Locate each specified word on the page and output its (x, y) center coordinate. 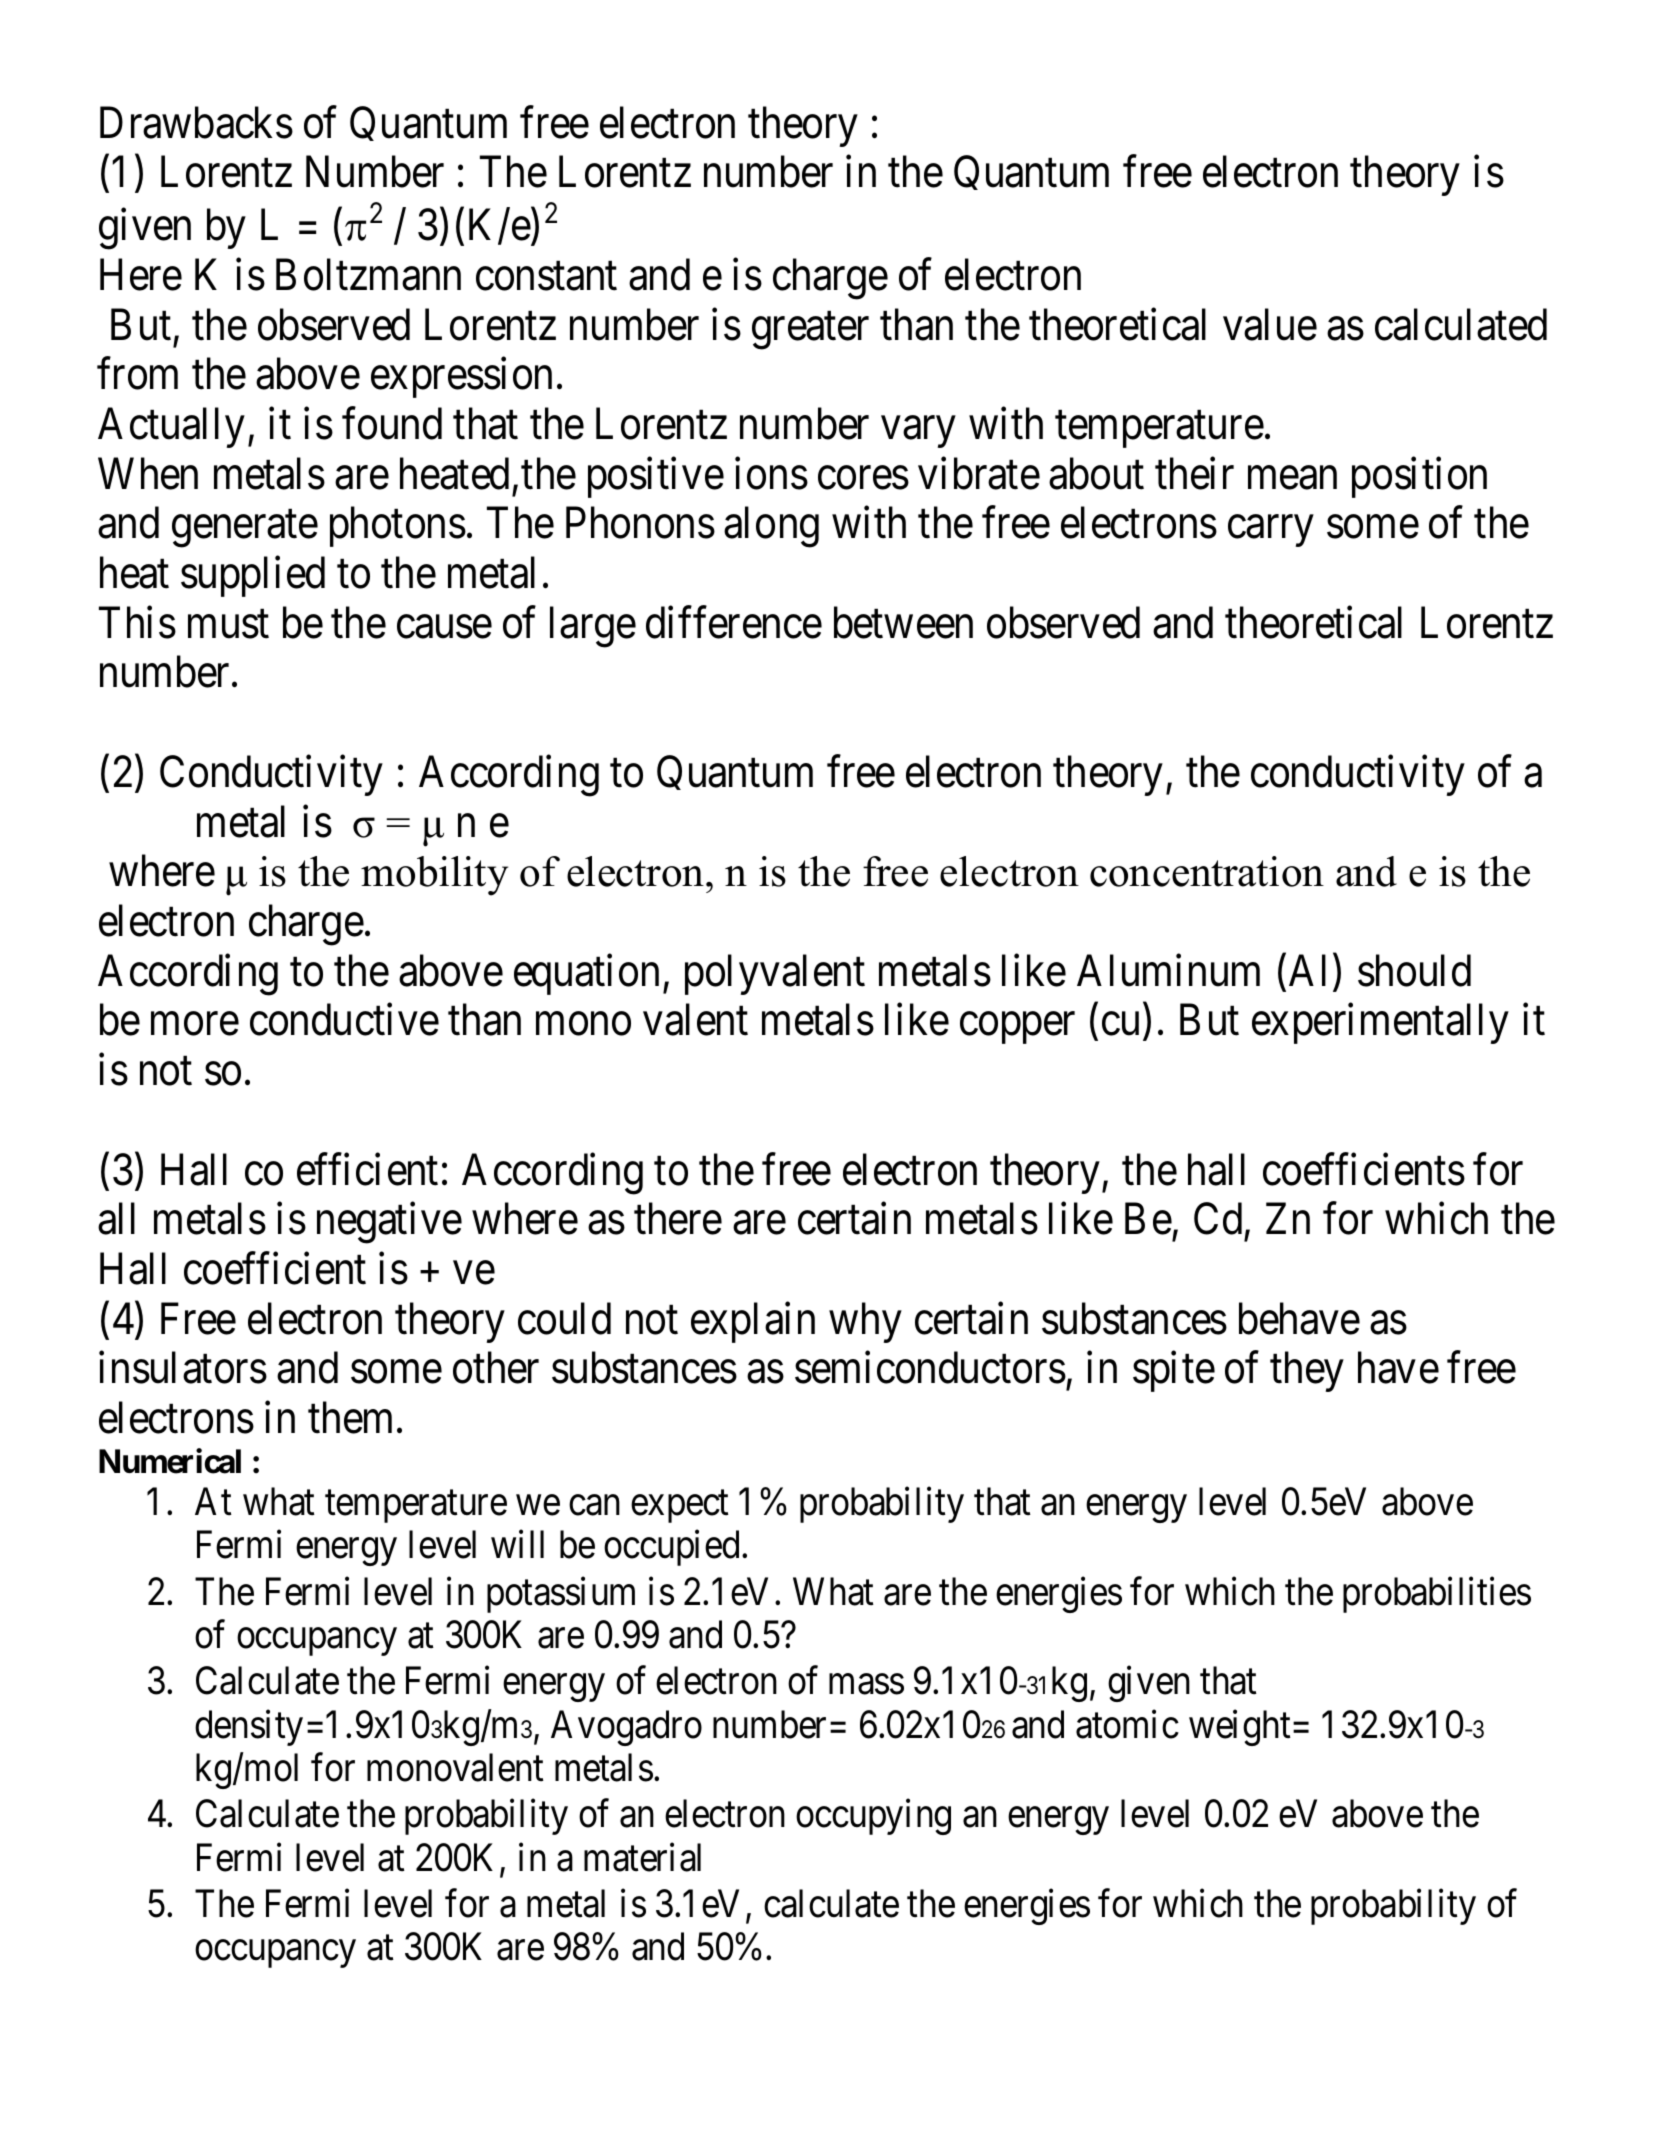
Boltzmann (368, 274)
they (1307, 1372)
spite (1174, 1372)
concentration (1207, 871)
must (228, 625)
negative (389, 1223)
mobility (434, 876)
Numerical (170, 1461)
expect (680, 1507)
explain (753, 1322)
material (642, 1857)
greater (810, 331)
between (903, 622)
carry (1270, 531)
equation (586, 975)
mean (1292, 478)
